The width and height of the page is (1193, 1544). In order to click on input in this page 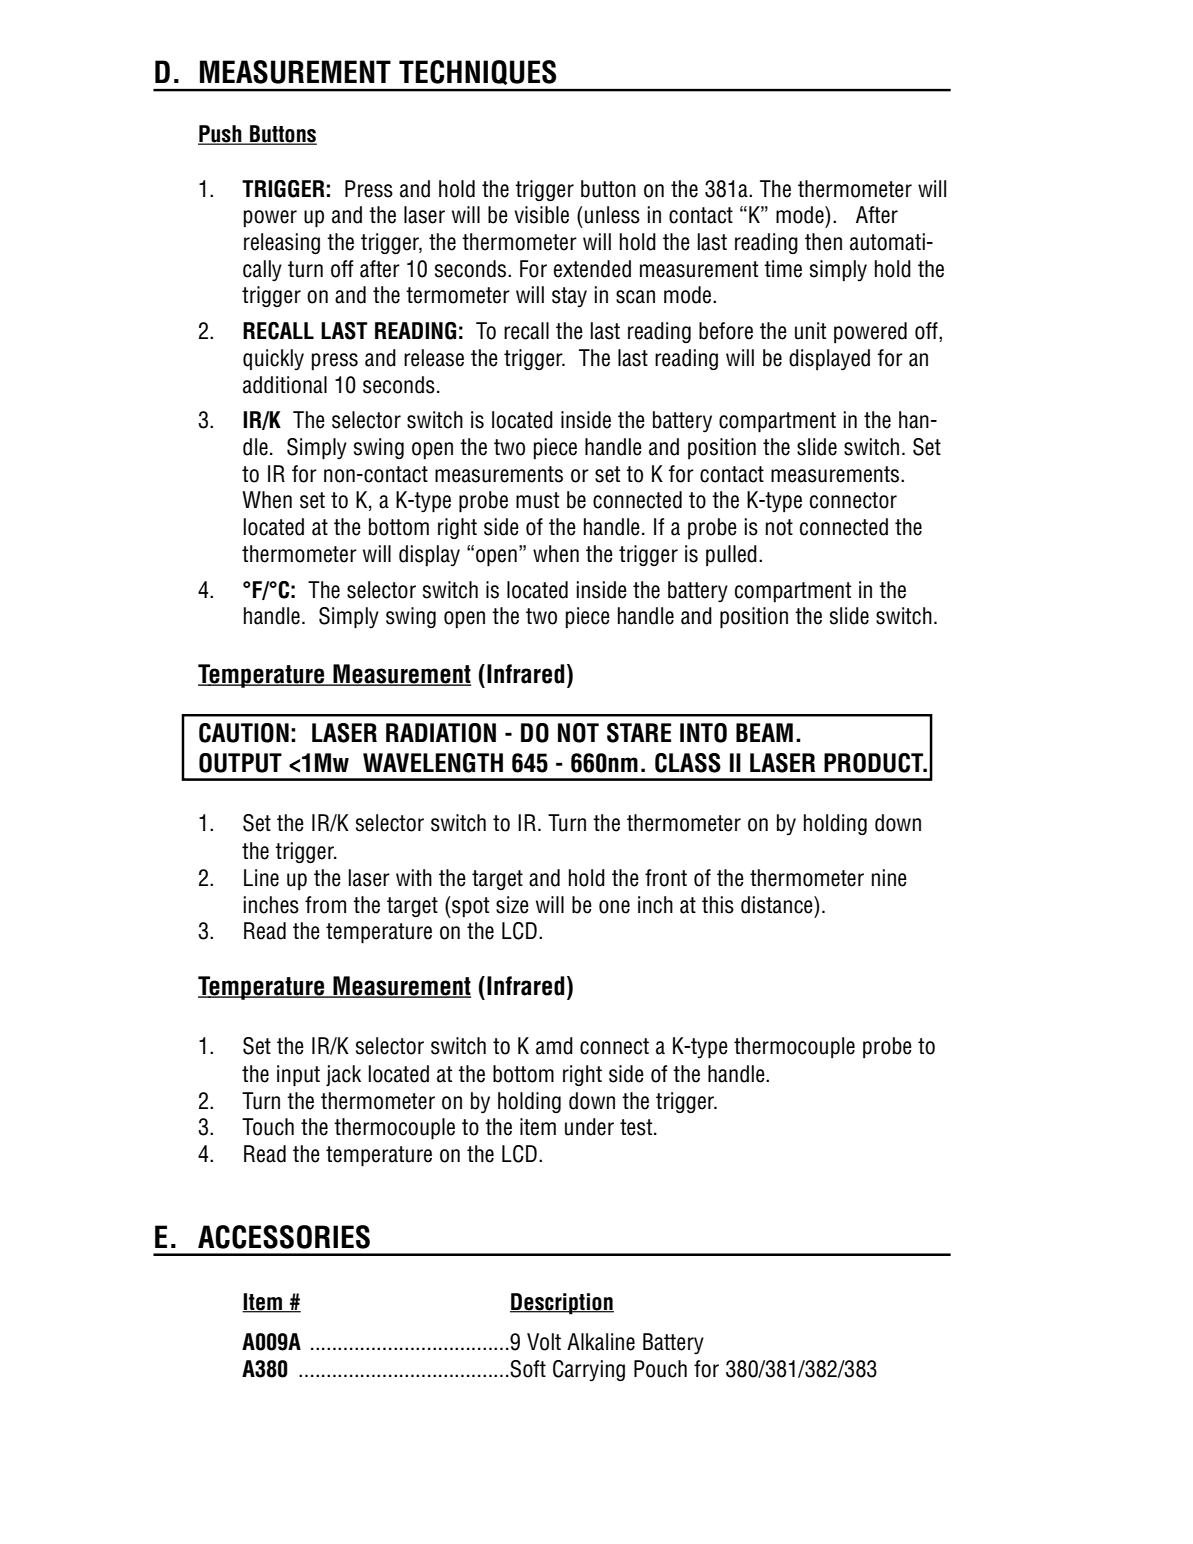, I will do `click(298, 1076)`.
